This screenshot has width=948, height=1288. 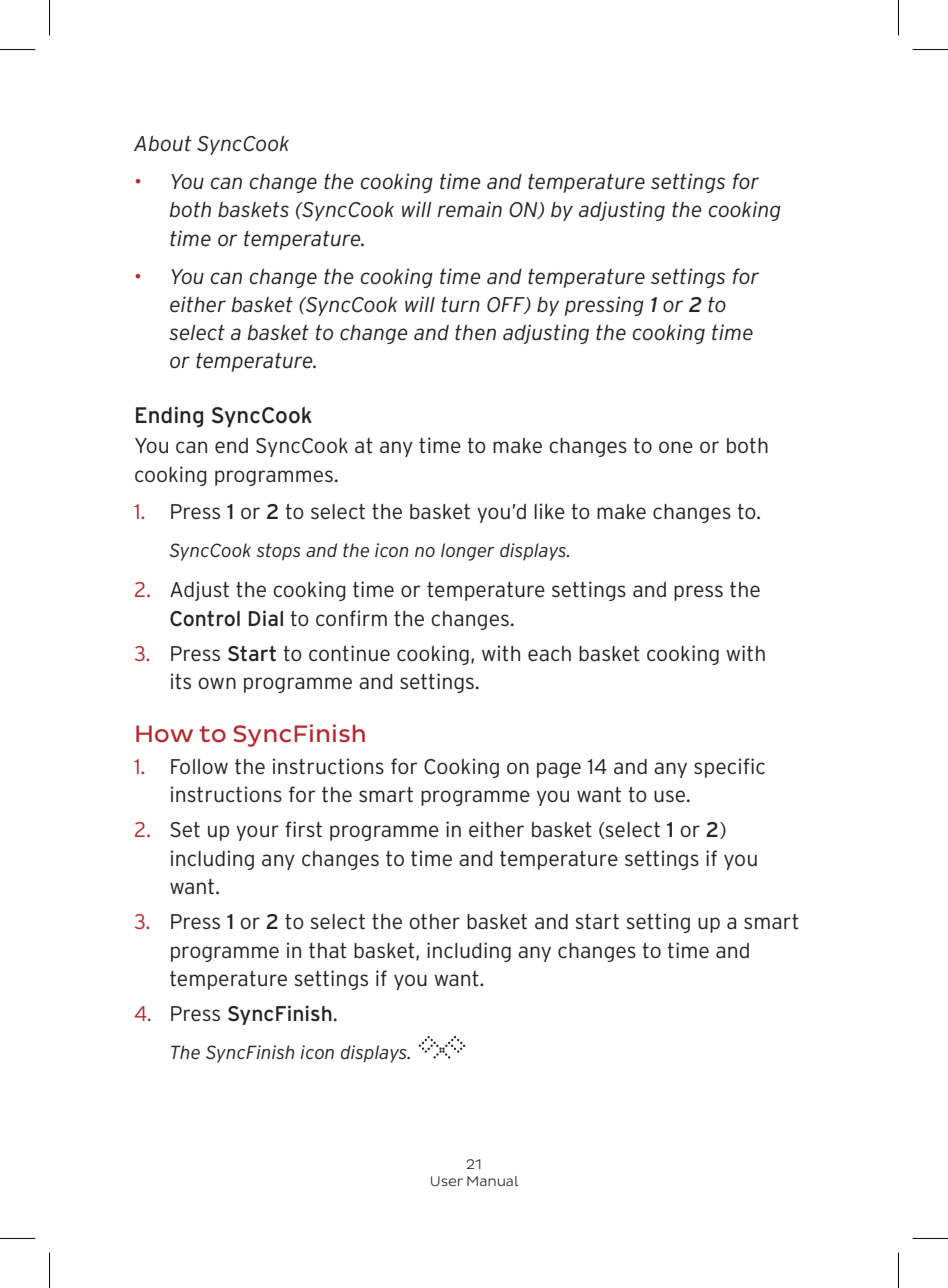 What do you see at coordinates (475, 333) in the screenshot?
I see `then` at bounding box center [475, 333].
